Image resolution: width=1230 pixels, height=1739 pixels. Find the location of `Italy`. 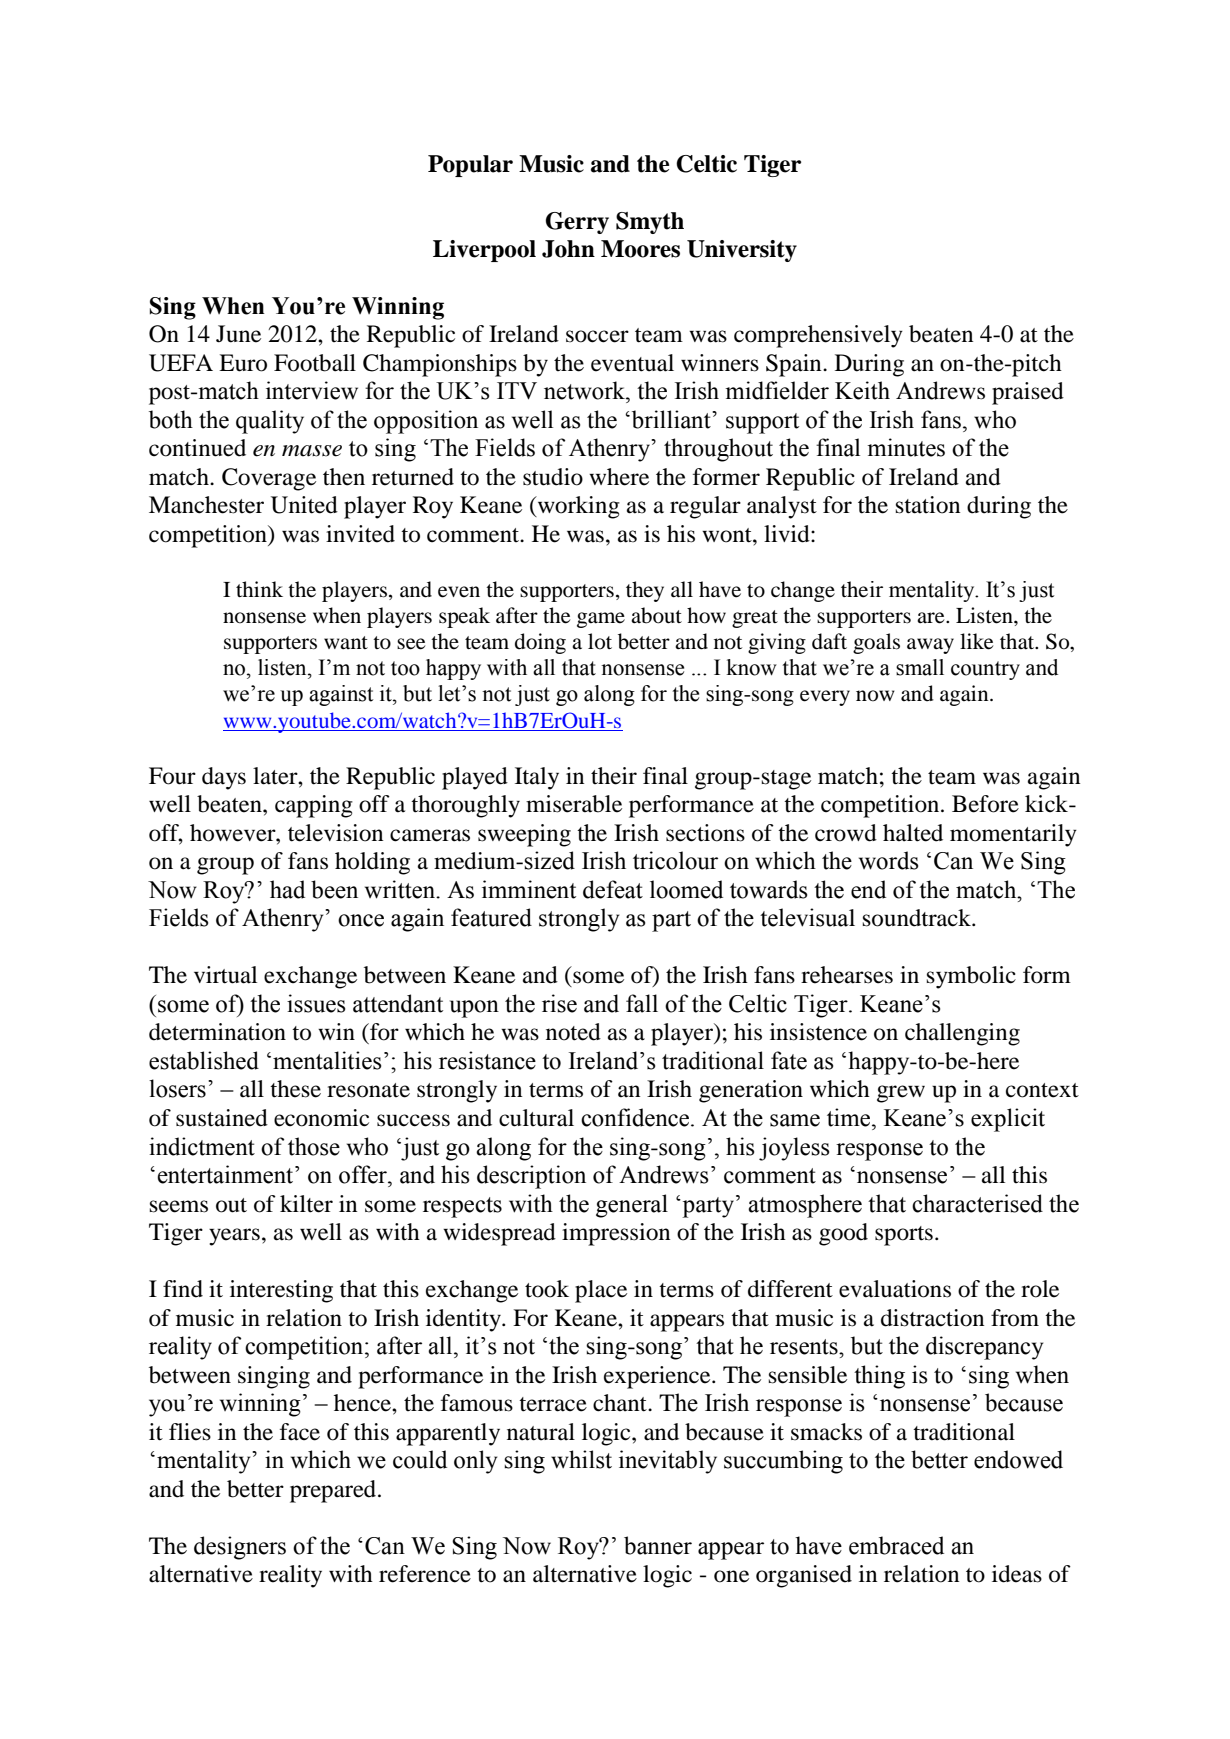

Italy is located at coordinates (537, 778).
